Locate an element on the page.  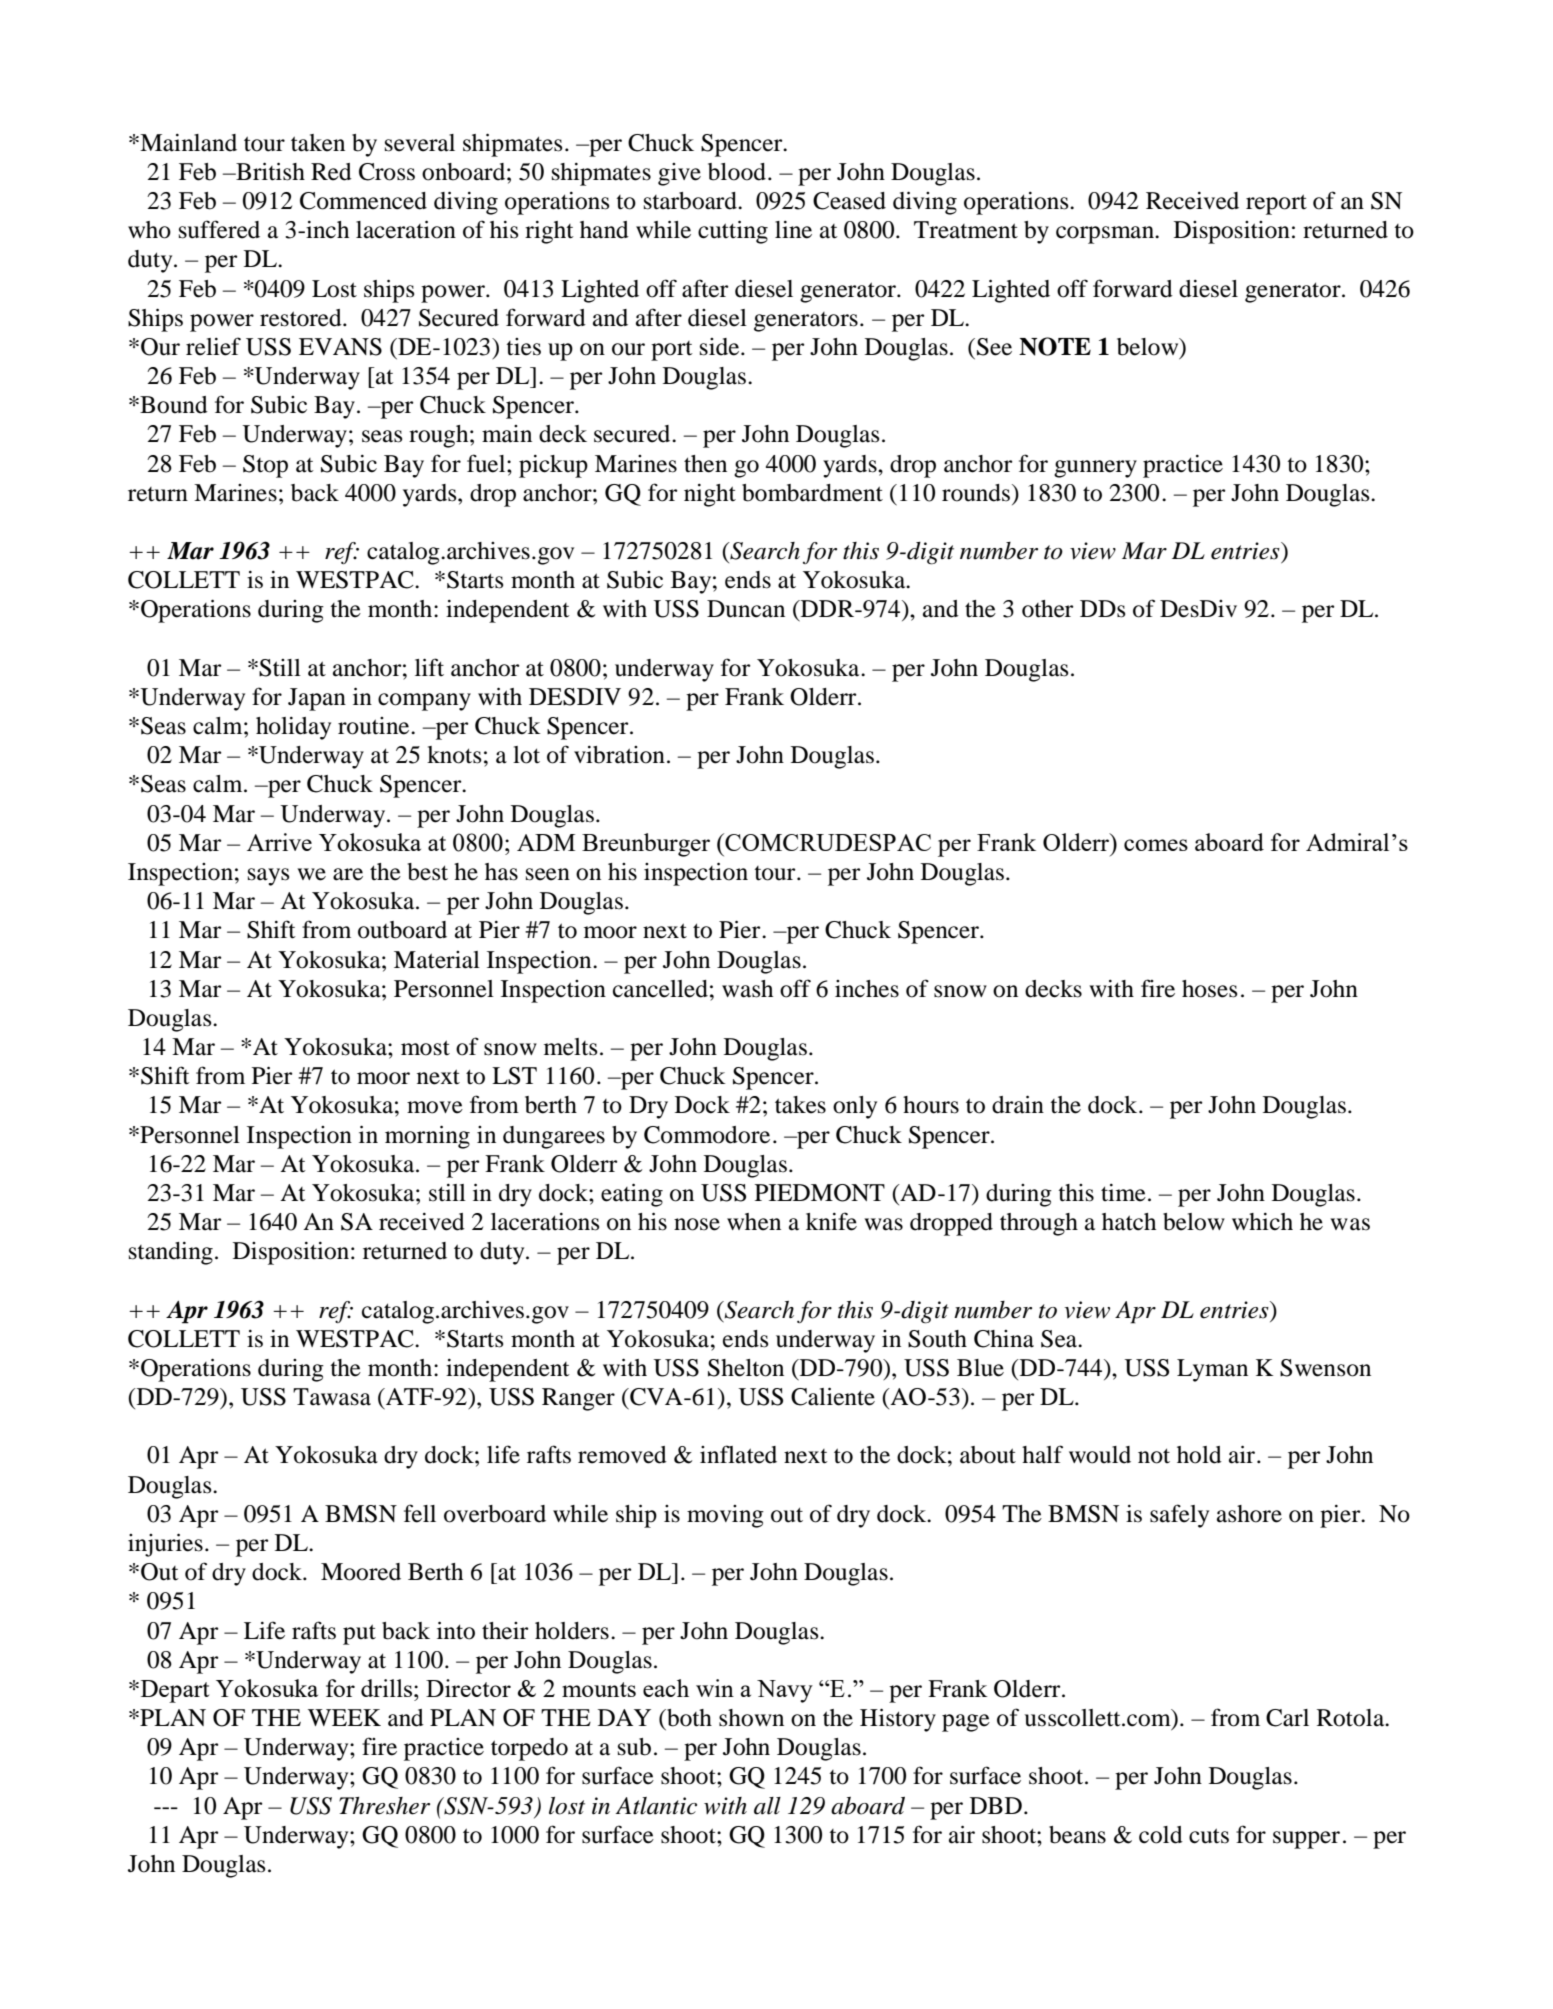
corpsman is located at coordinates (1106, 235).
